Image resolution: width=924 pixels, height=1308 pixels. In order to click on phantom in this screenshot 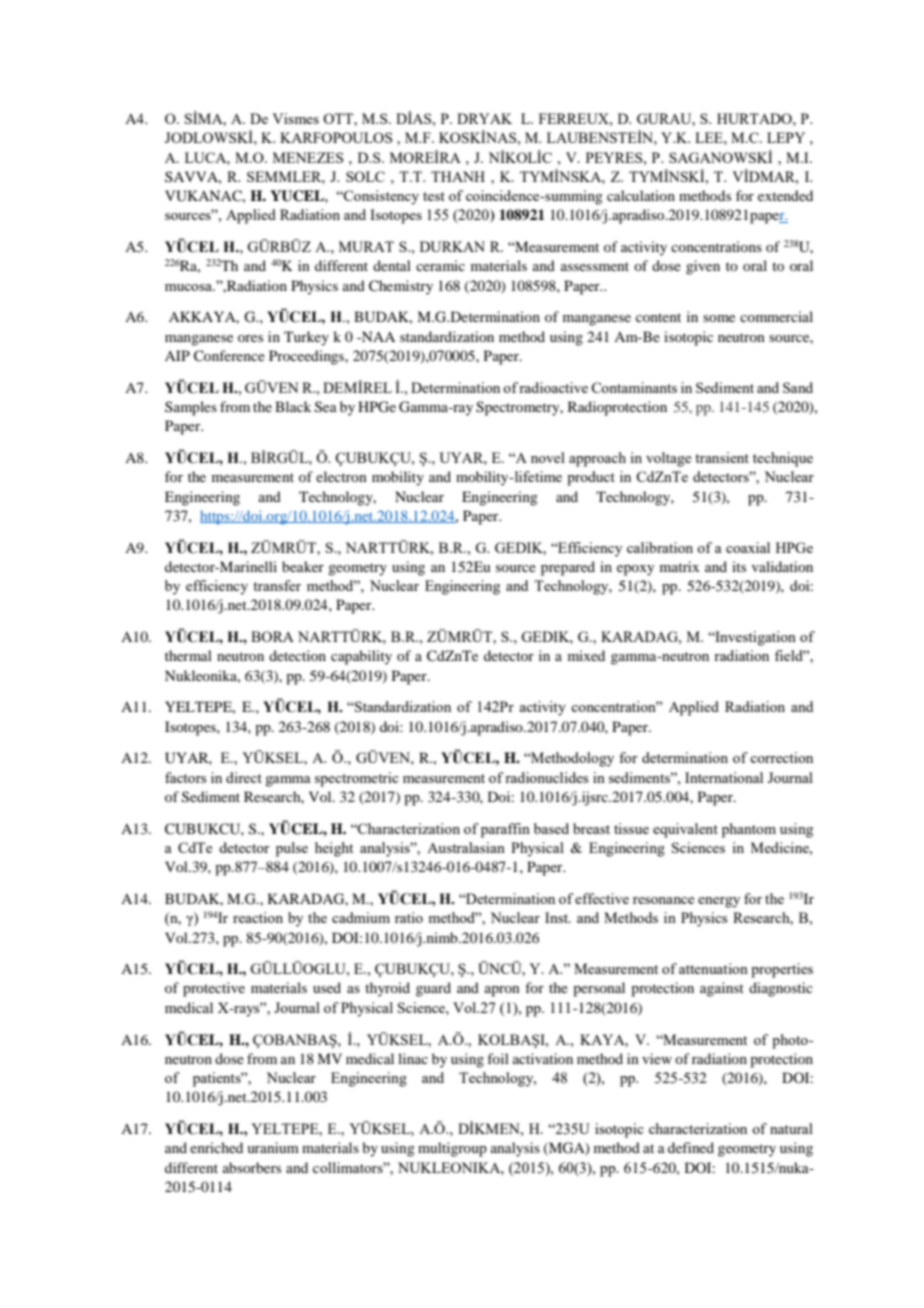, I will do `click(749, 830)`.
